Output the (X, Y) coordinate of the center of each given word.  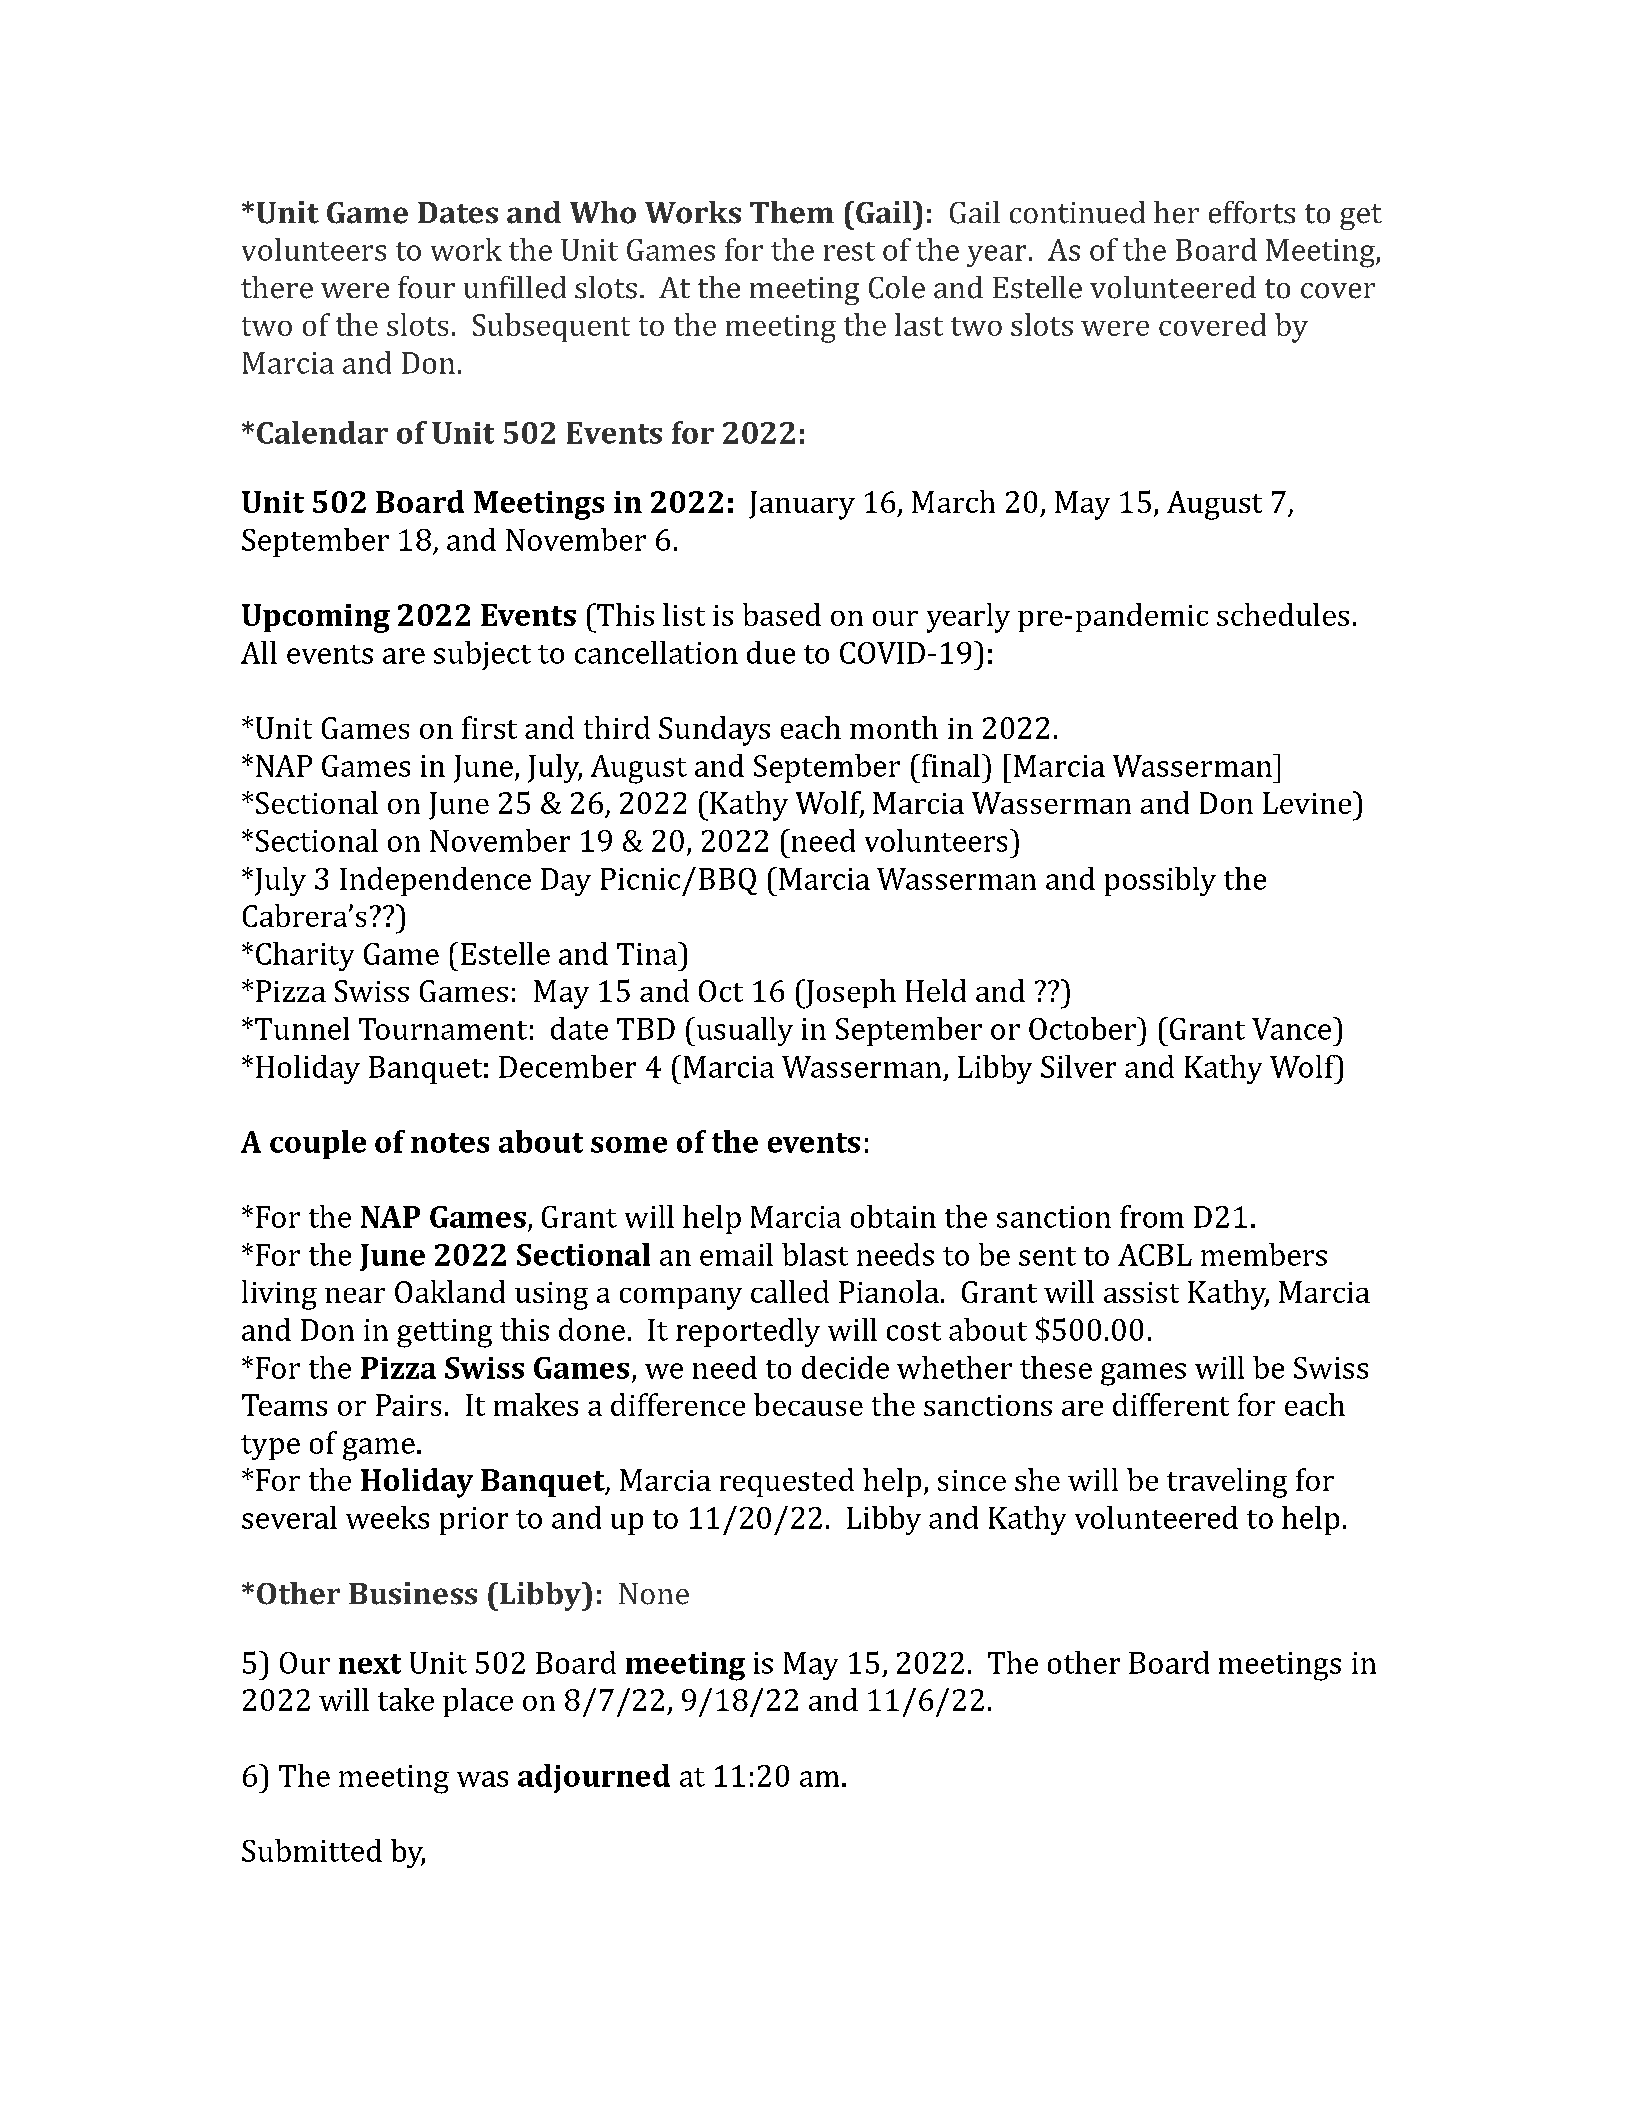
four (426, 287)
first (489, 727)
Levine (1308, 802)
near (355, 1295)
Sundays (714, 731)
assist (1141, 1292)
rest (849, 251)
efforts (1252, 212)
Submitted (312, 1850)
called (790, 1291)
